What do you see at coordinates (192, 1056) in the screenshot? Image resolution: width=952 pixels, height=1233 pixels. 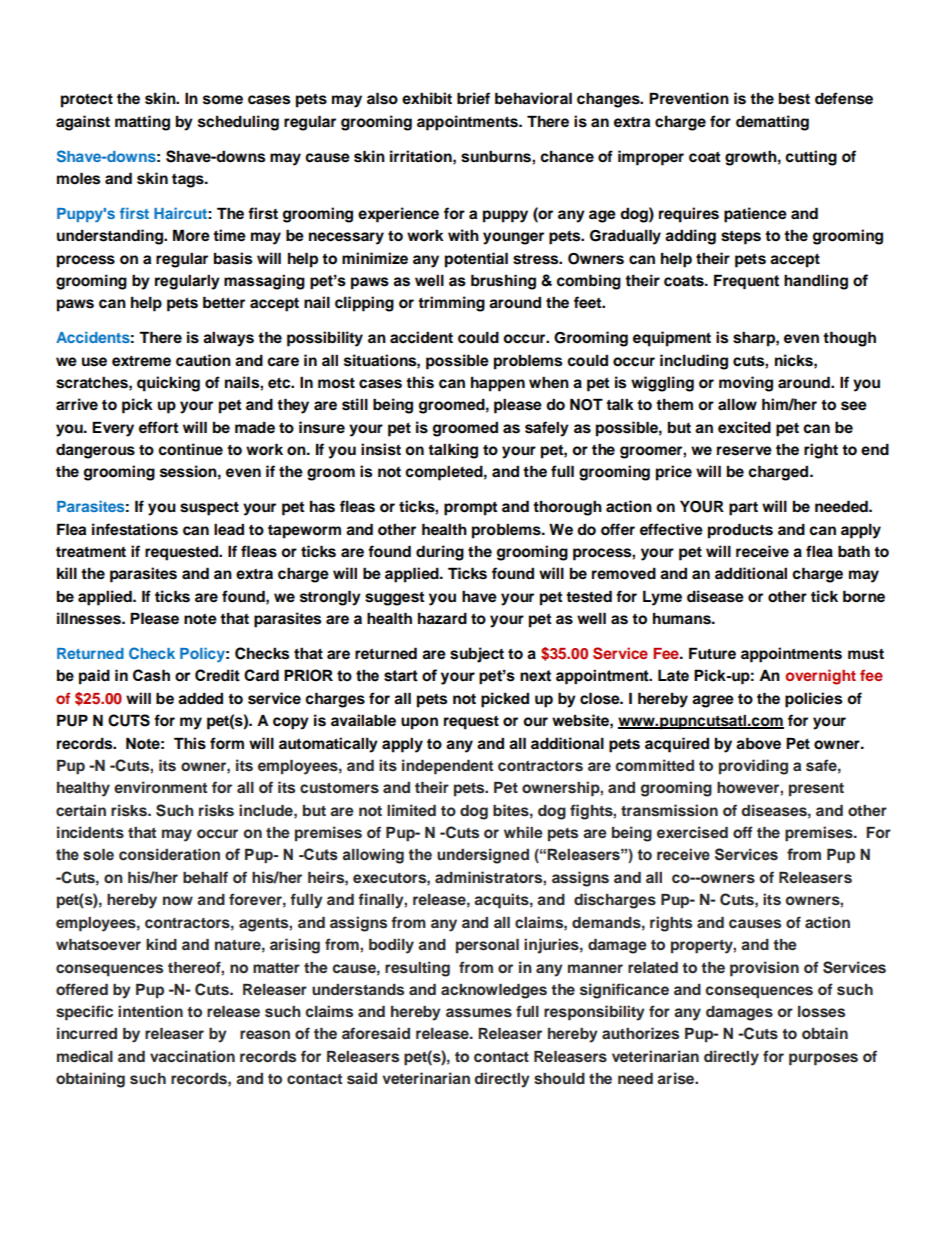 I see `vaccination` at bounding box center [192, 1056].
